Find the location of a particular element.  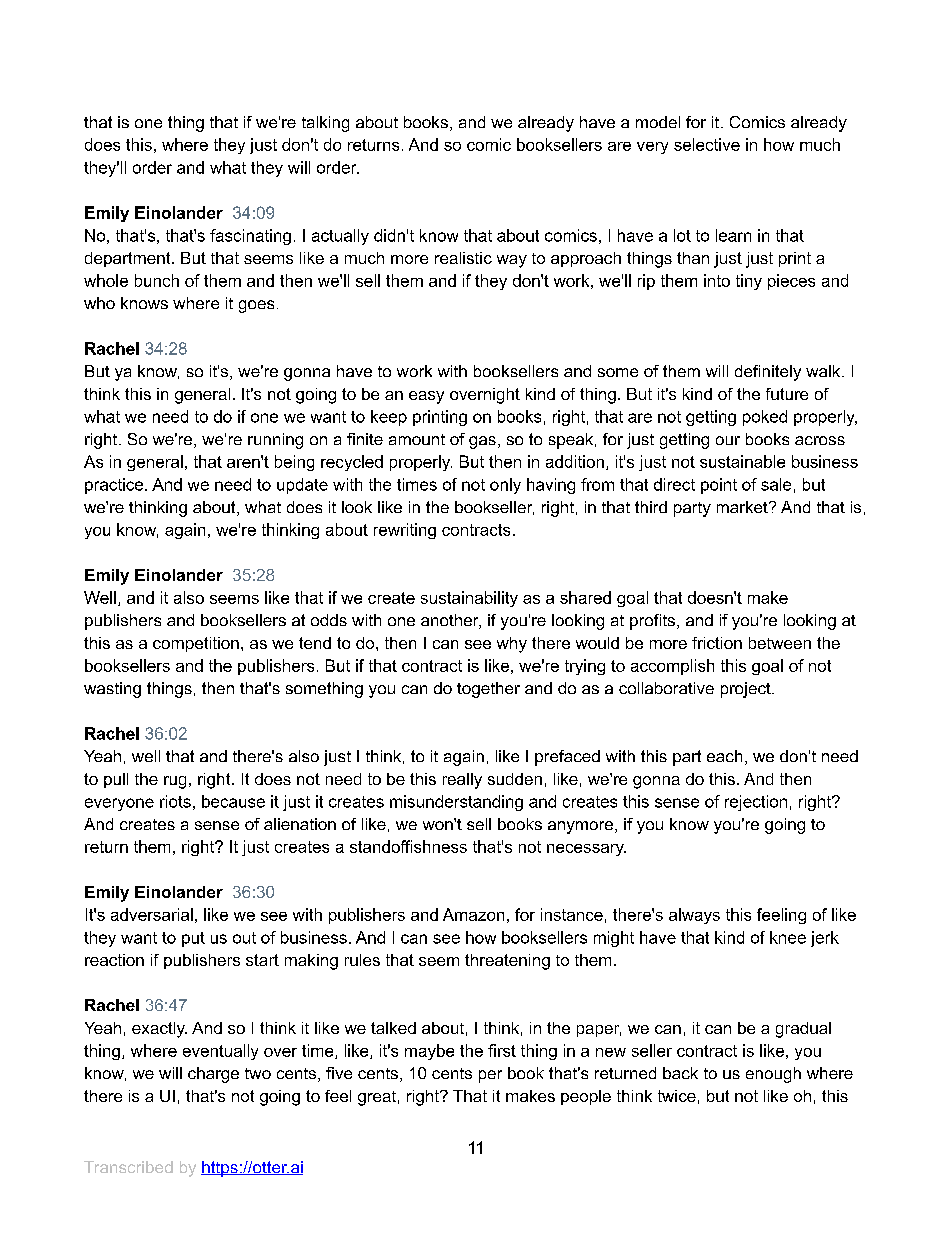

selective is located at coordinates (707, 144).
